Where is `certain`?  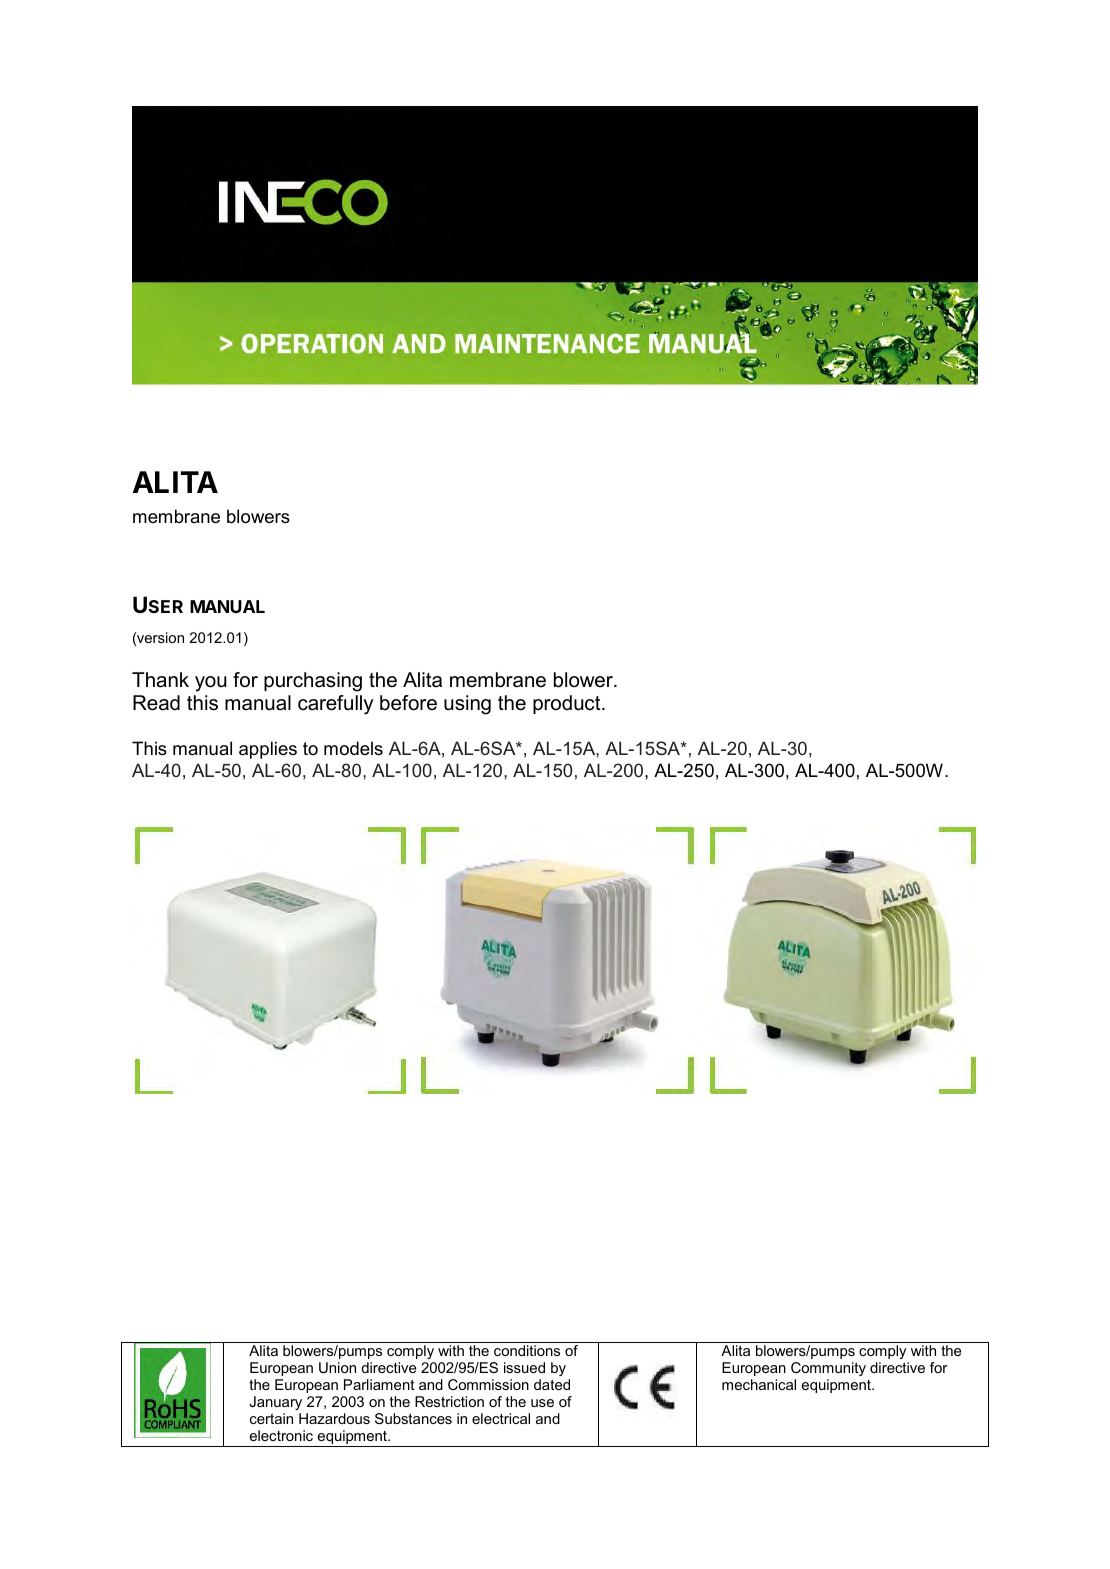 certain is located at coordinates (271, 1418).
